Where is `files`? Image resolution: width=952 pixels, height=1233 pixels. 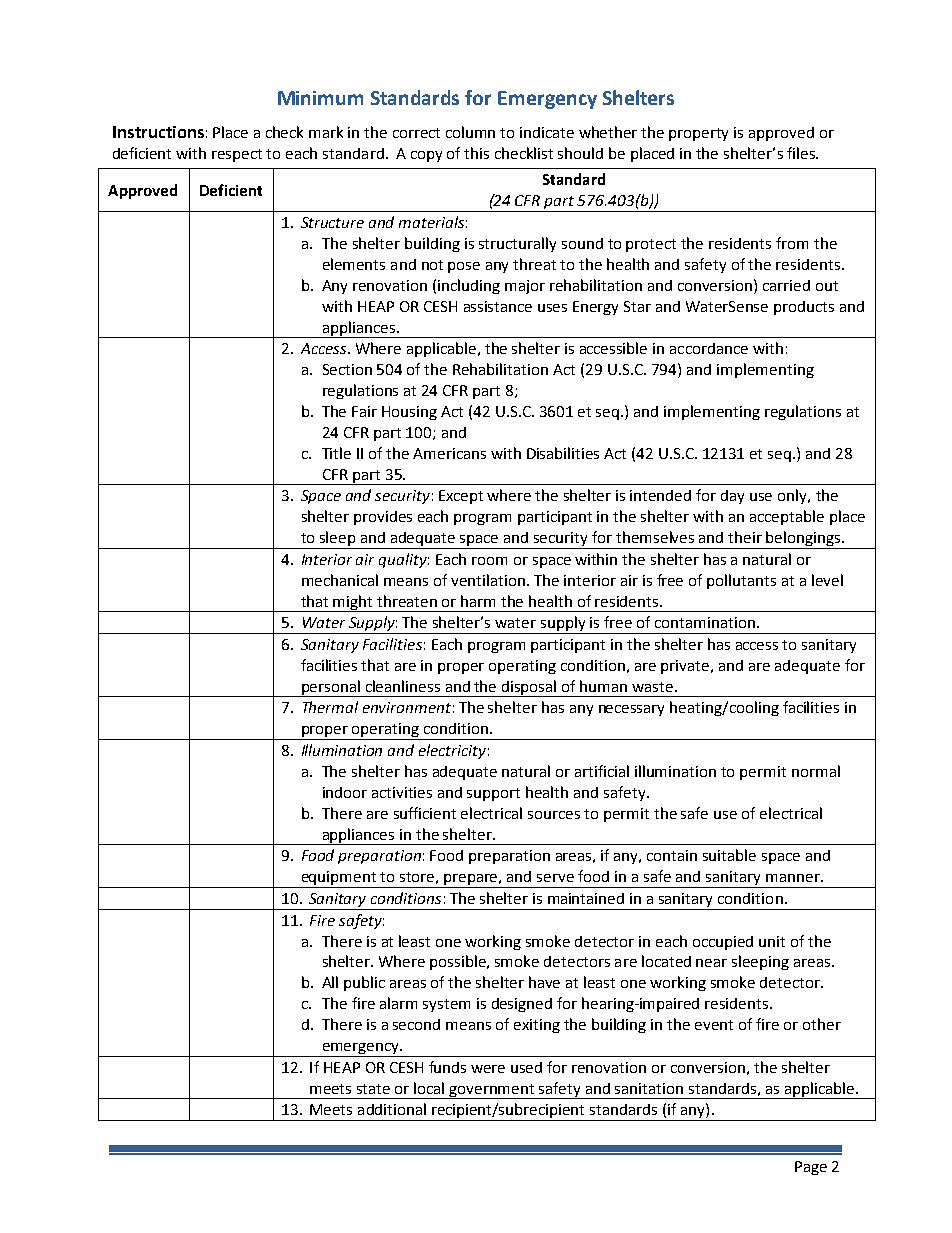
files is located at coordinates (802, 153).
